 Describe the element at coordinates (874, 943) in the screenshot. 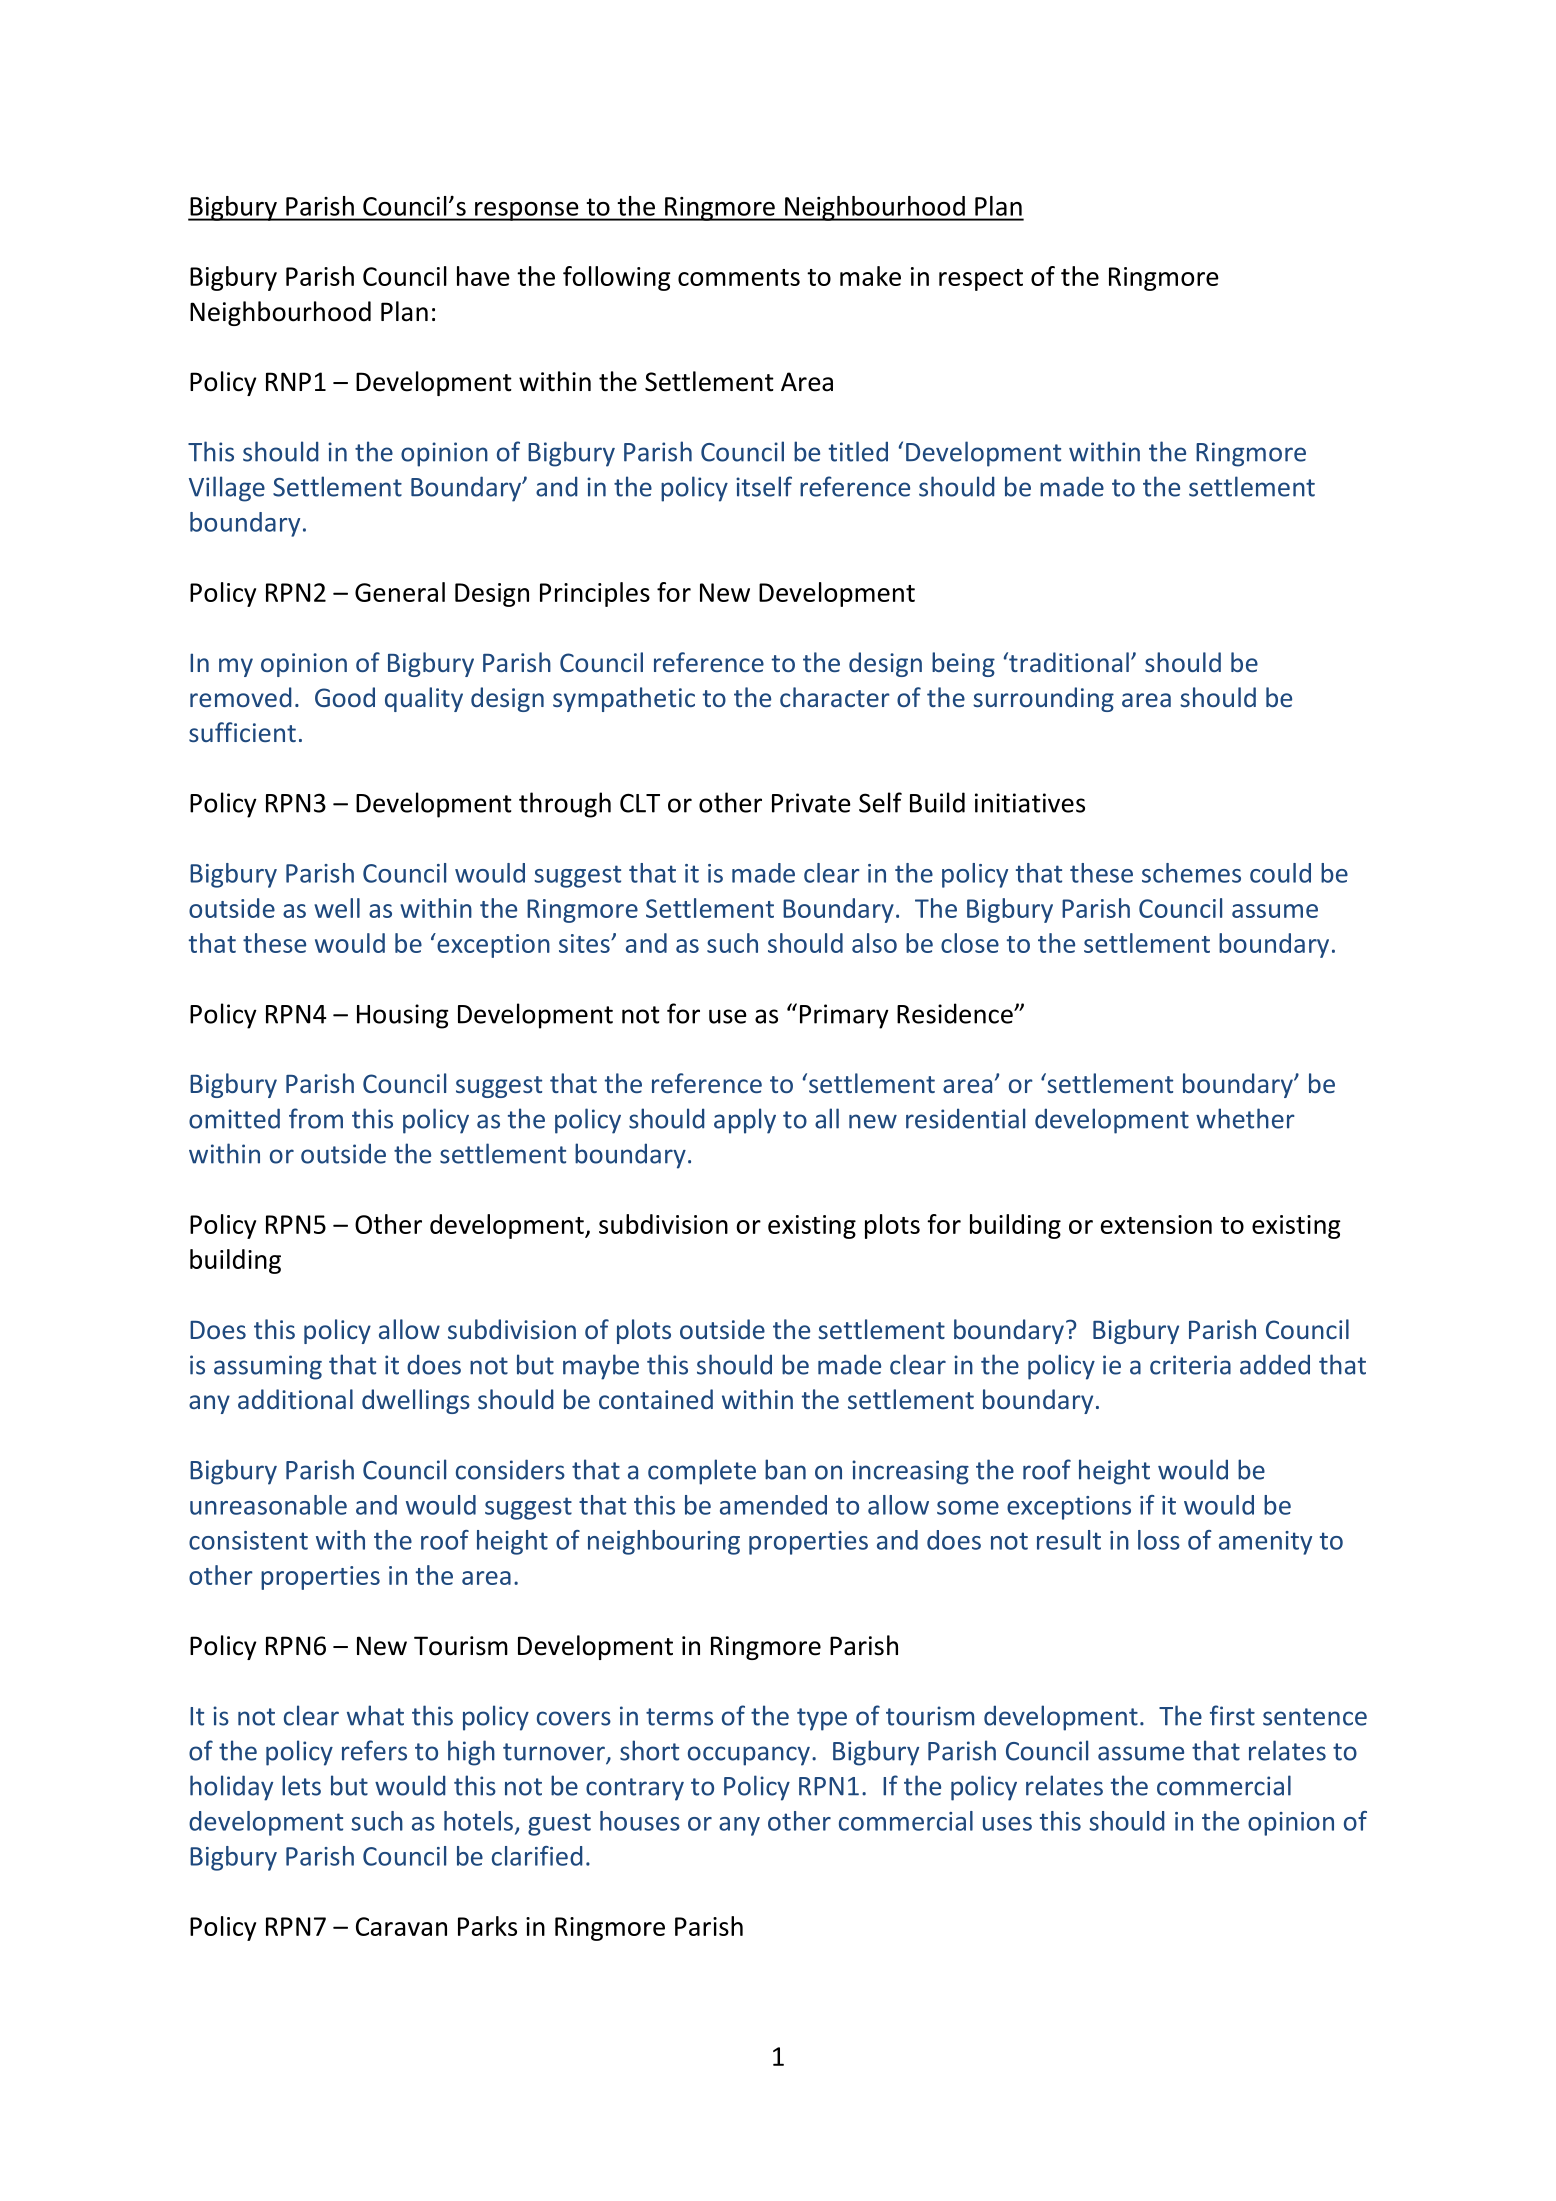

I see `also` at that location.
